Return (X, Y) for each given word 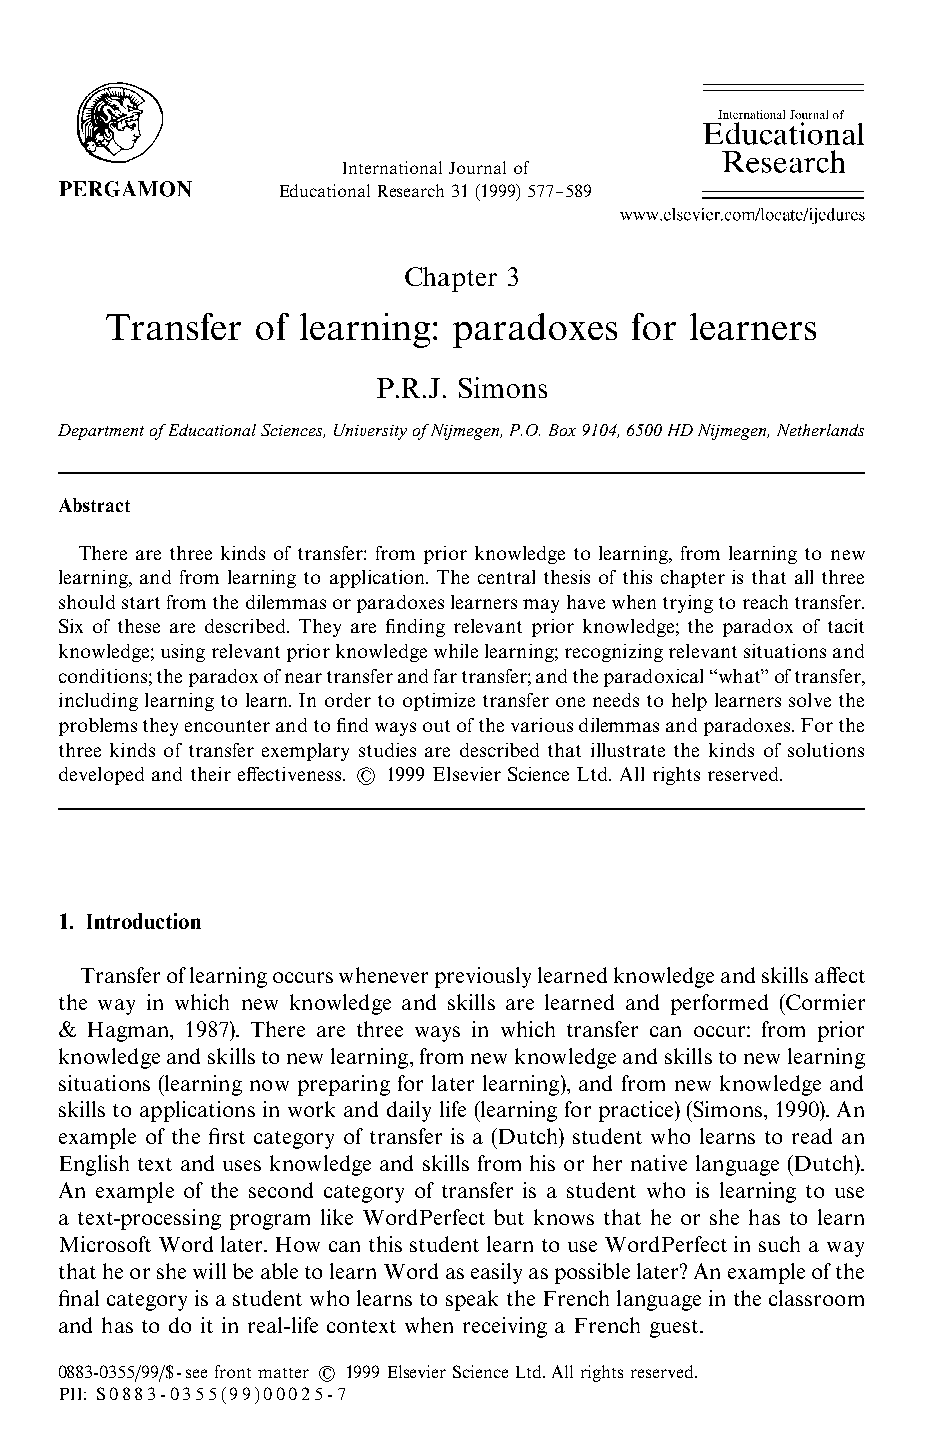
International (392, 167)
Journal (477, 167)
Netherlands (820, 430)
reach (765, 602)
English (94, 1165)
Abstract (94, 505)
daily (409, 1111)
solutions (826, 750)
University (370, 432)
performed (719, 1004)
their (211, 774)
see (196, 1373)
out (436, 726)
